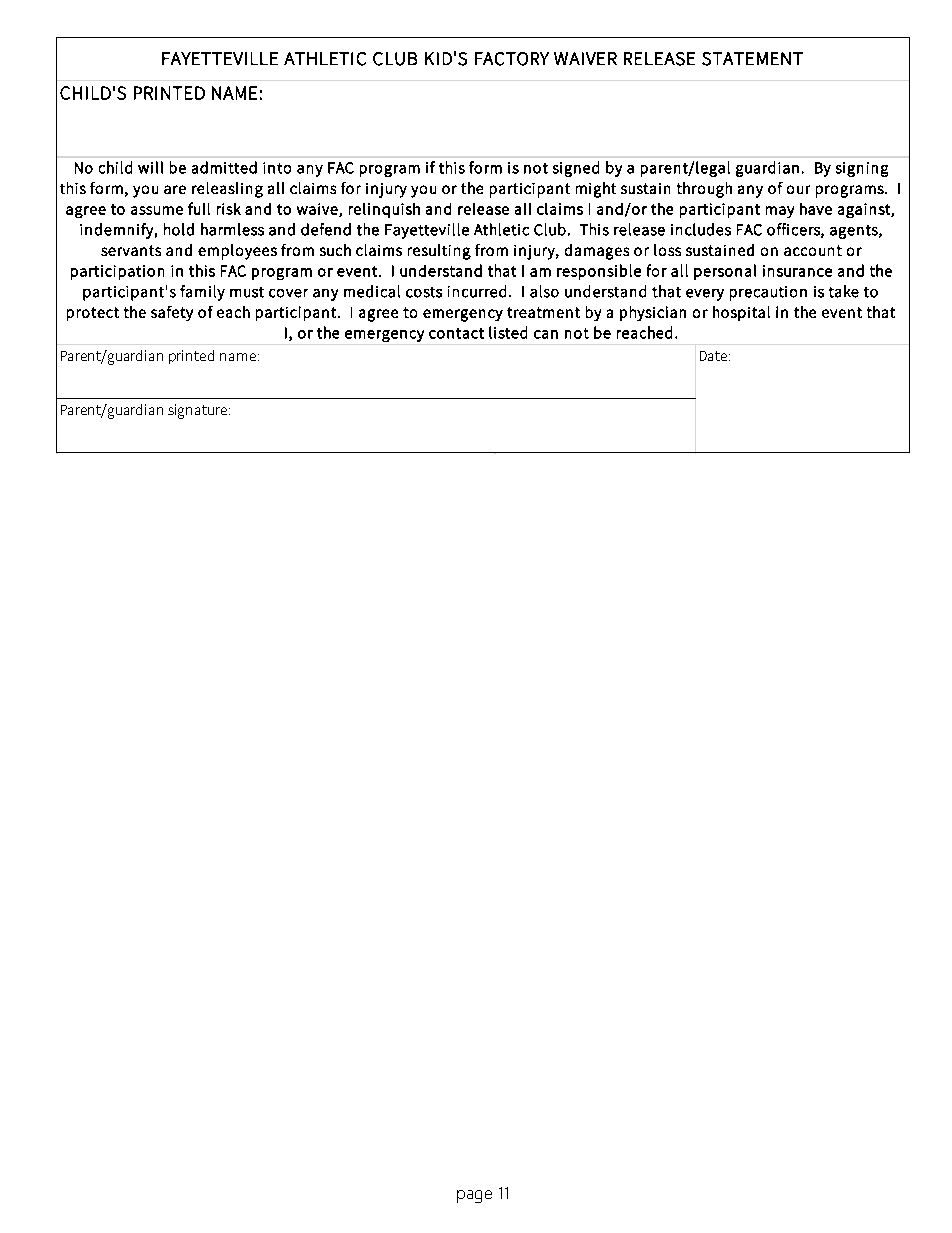  What do you see at coordinates (456, 333) in the screenshot?
I see `contact` at bounding box center [456, 333].
